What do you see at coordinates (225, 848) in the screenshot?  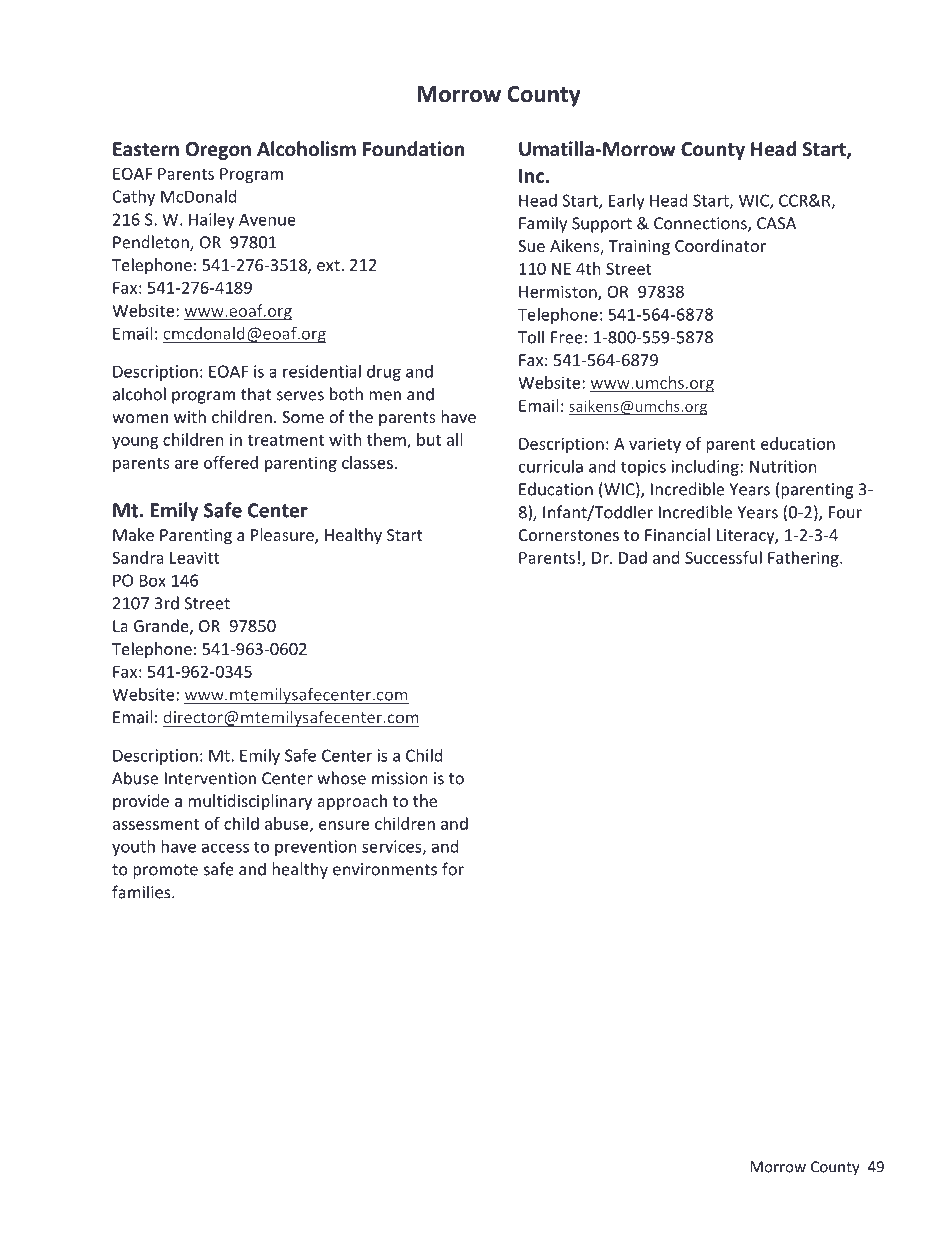 I see `access` at bounding box center [225, 848].
